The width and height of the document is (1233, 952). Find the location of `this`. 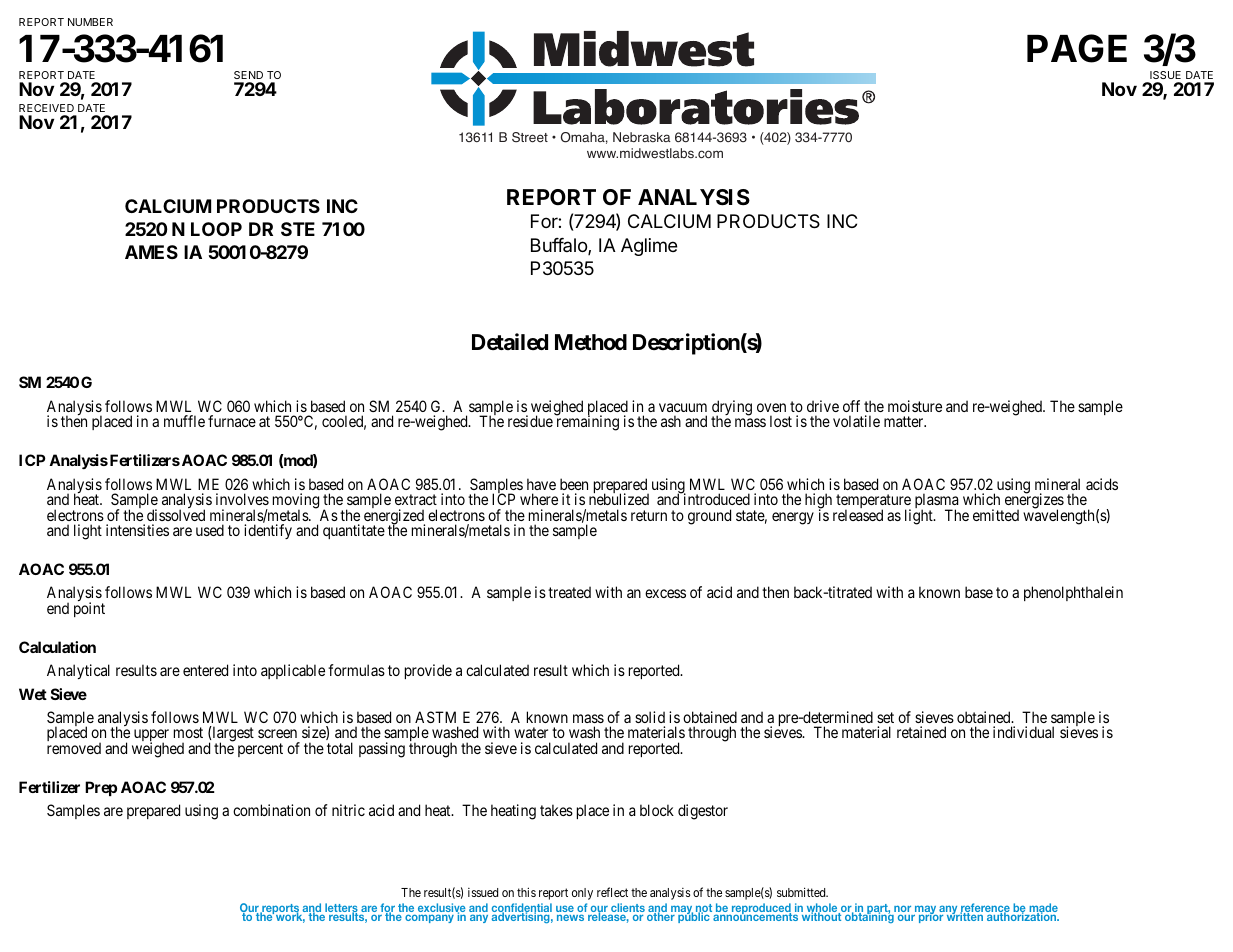

this is located at coordinates (526, 892).
